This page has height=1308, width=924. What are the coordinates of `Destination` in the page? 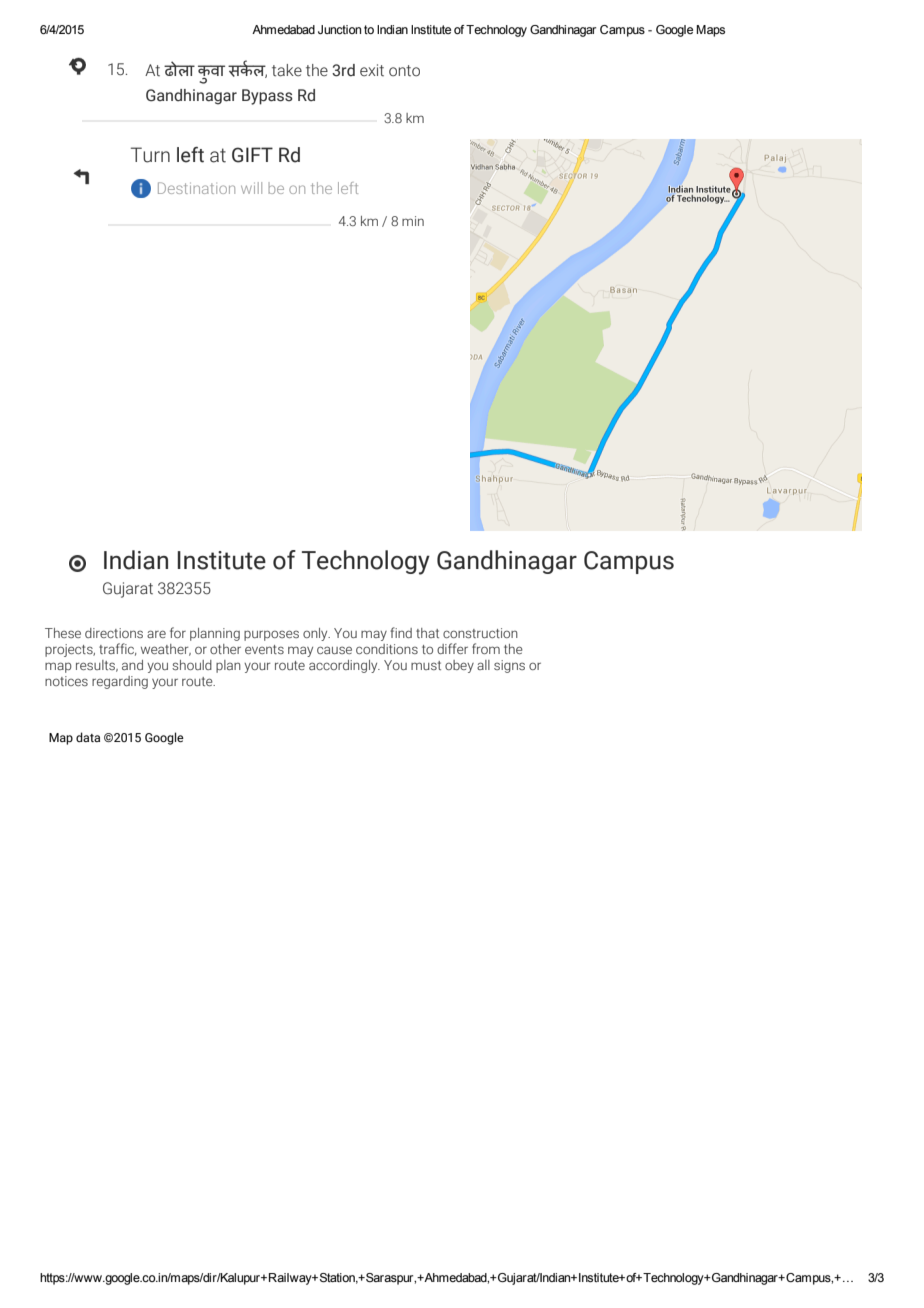 It's located at (196, 188).
